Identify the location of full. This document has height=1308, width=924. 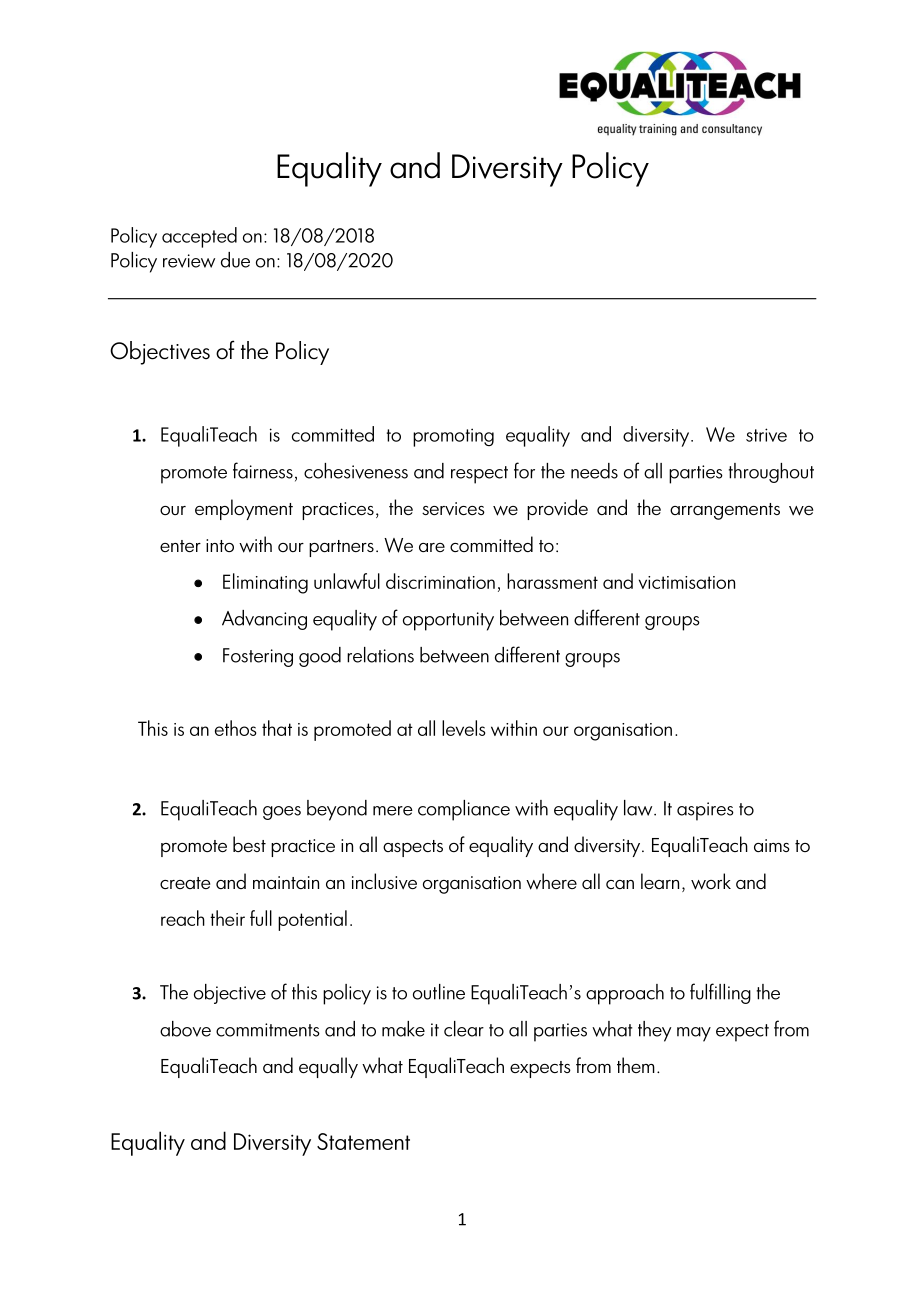
(261, 918).
